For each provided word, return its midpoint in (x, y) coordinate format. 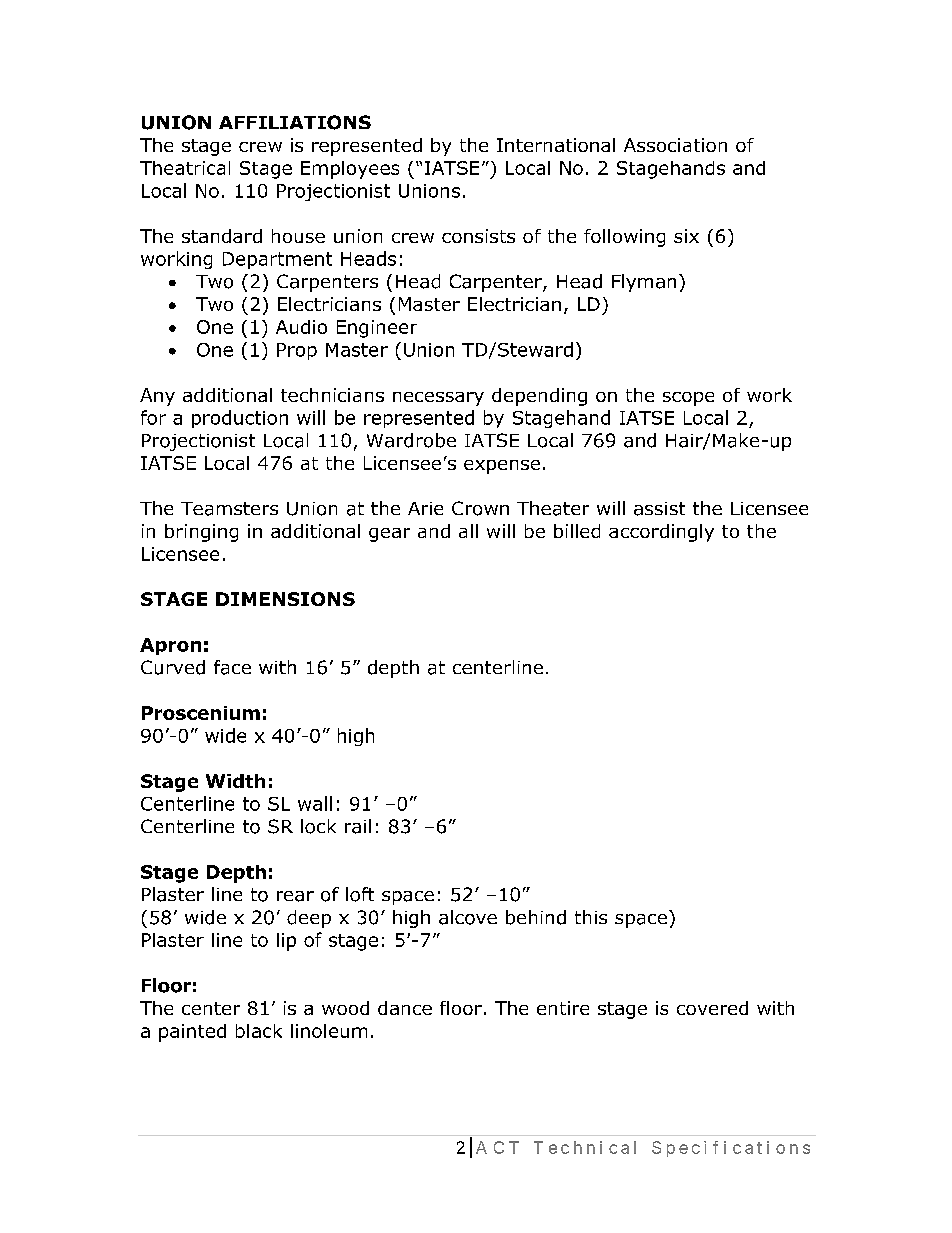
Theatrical (185, 168)
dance (405, 1008)
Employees (350, 170)
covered (712, 1008)
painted (192, 1033)
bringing (201, 533)
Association (675, 145)
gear (389, 535)
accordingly (661, 533)
